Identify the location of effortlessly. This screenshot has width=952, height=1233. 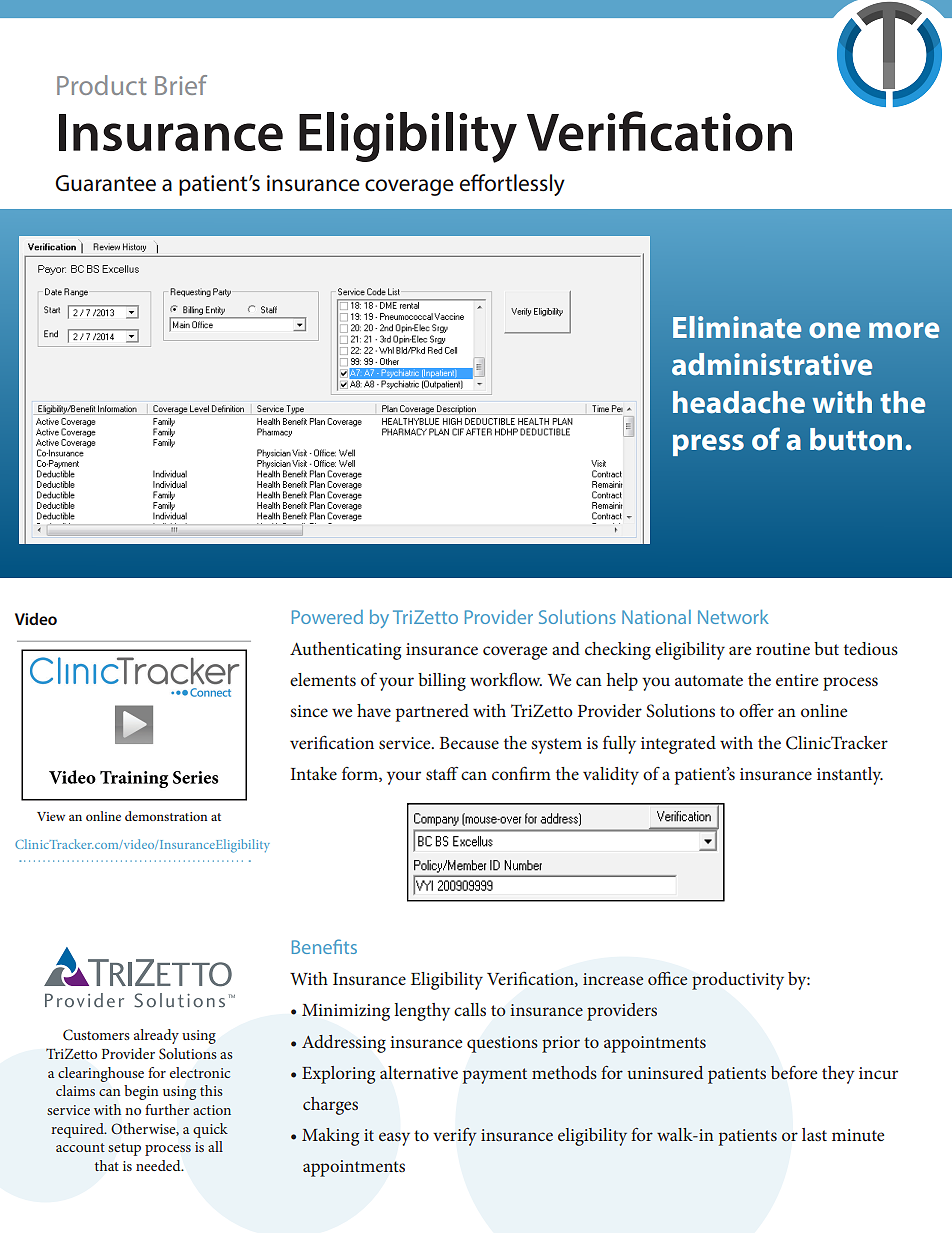
(512, 185).
